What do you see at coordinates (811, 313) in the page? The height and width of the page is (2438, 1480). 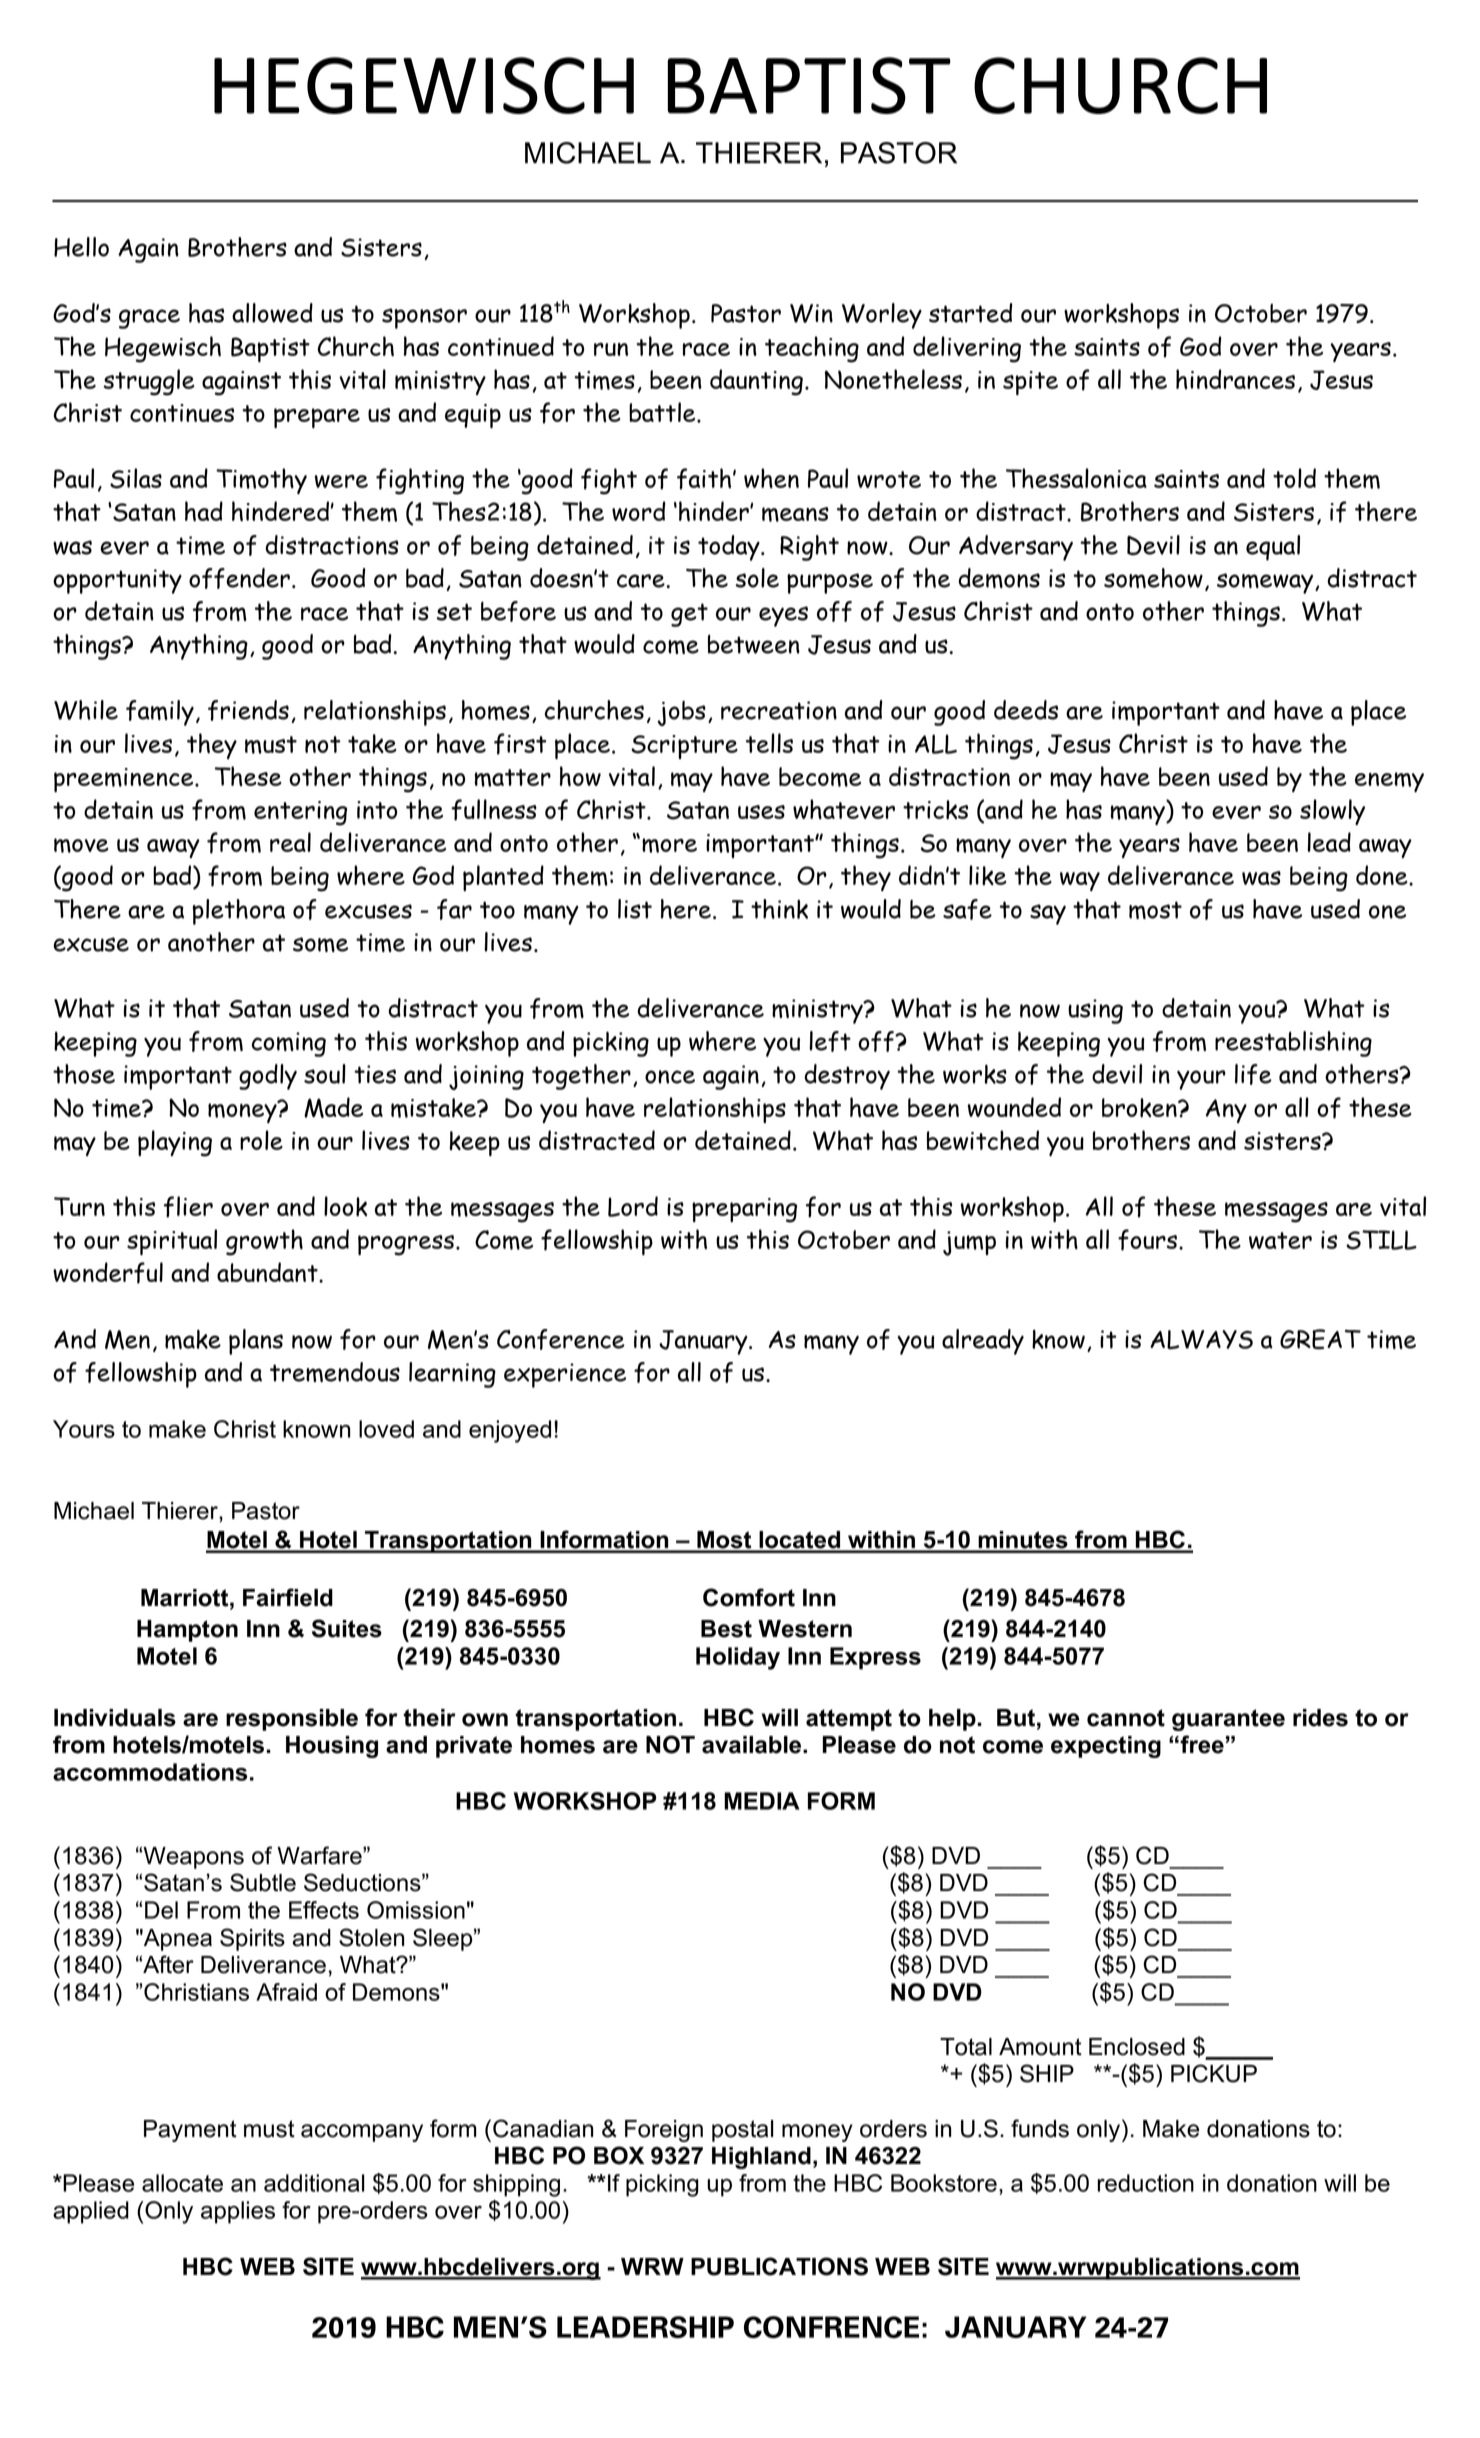 I see `Win` at bounding box center [811, 313].
